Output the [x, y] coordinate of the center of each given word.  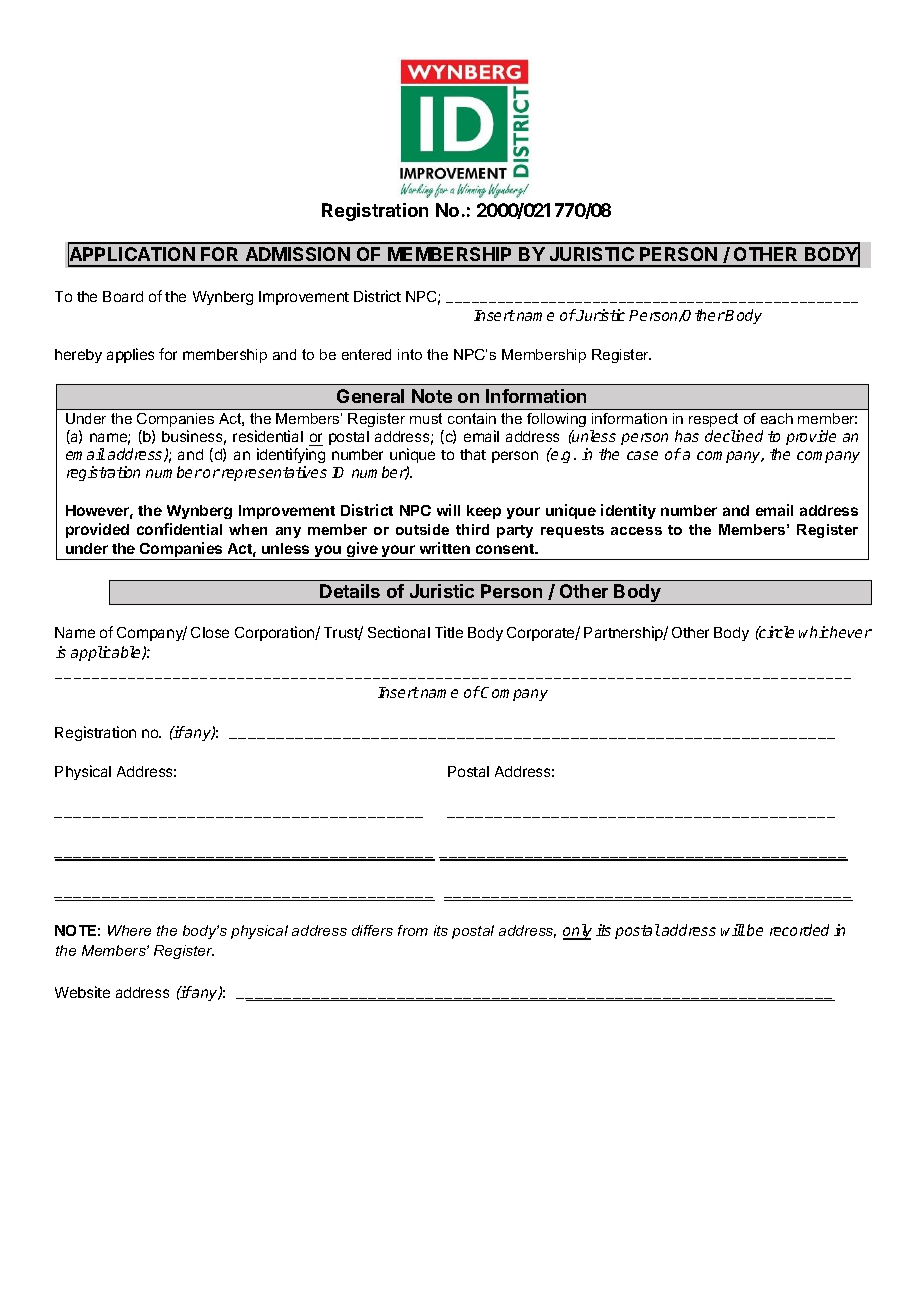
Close [210, 632]
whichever [835, 632]
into [410, 354]
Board [123, 296]
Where [129, 930]
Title [449, 632]
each [777, 418]
